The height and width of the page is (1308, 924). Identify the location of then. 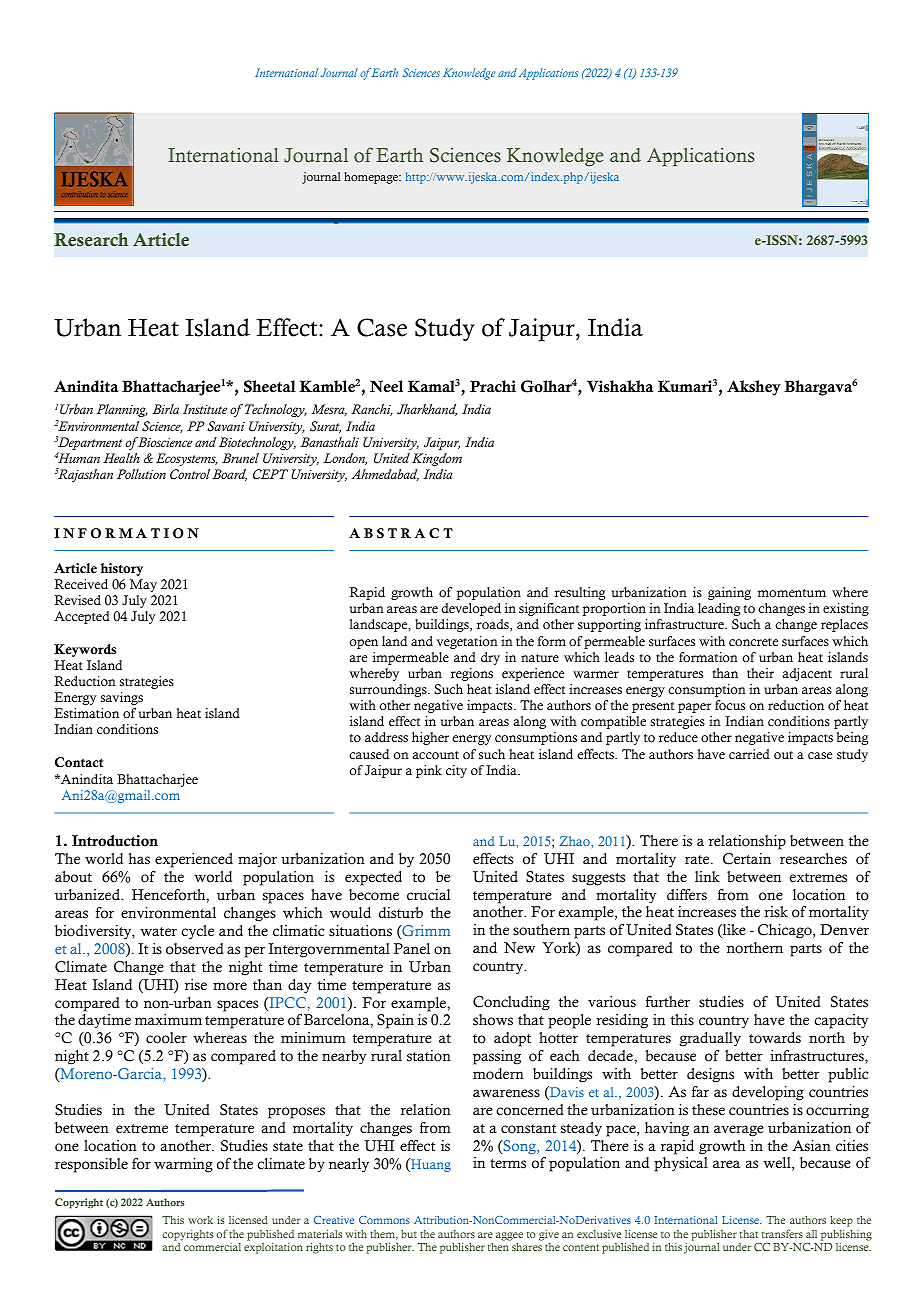
(498, 1247).
